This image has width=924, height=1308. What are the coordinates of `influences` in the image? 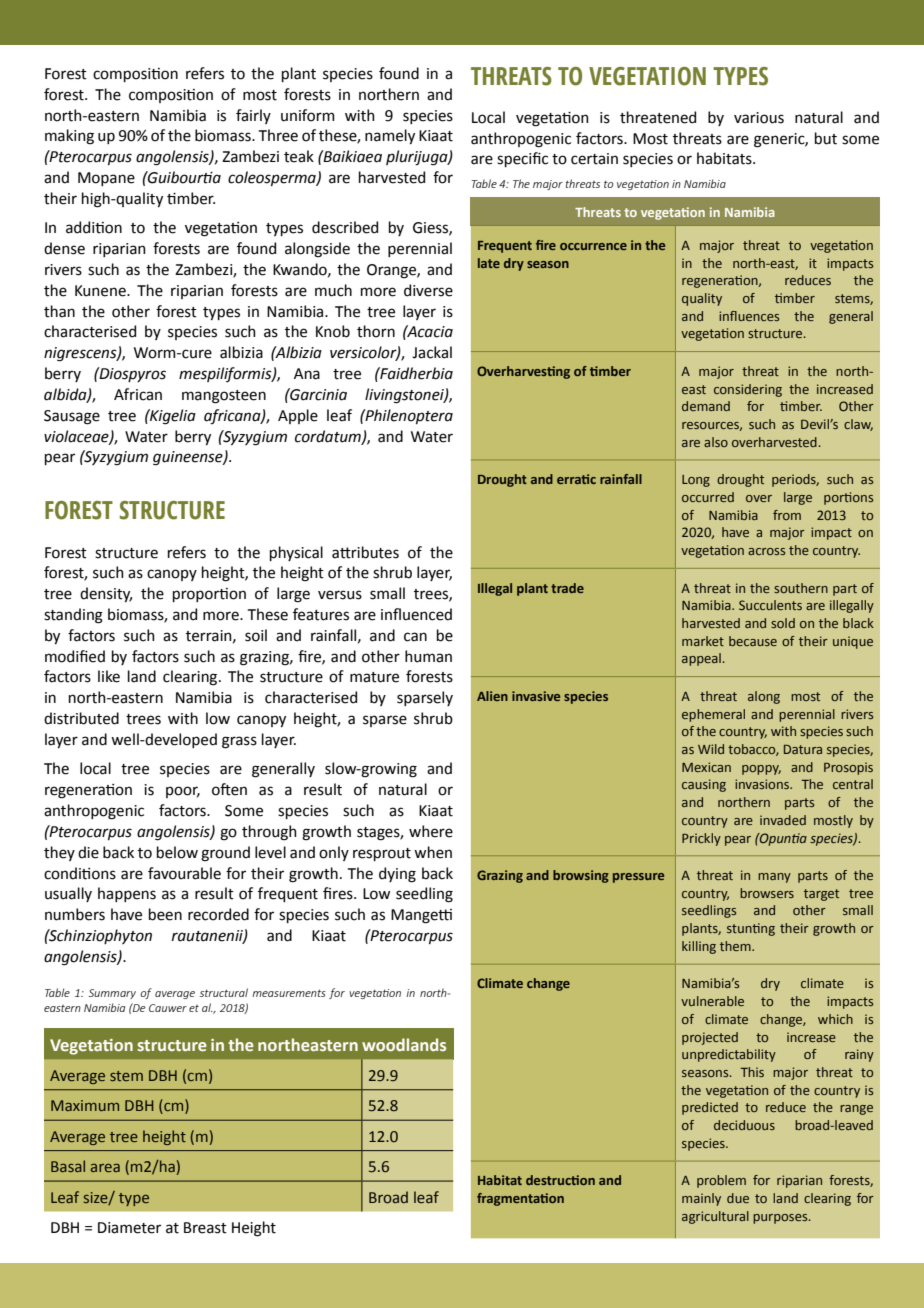 It's located at (749, 316).
